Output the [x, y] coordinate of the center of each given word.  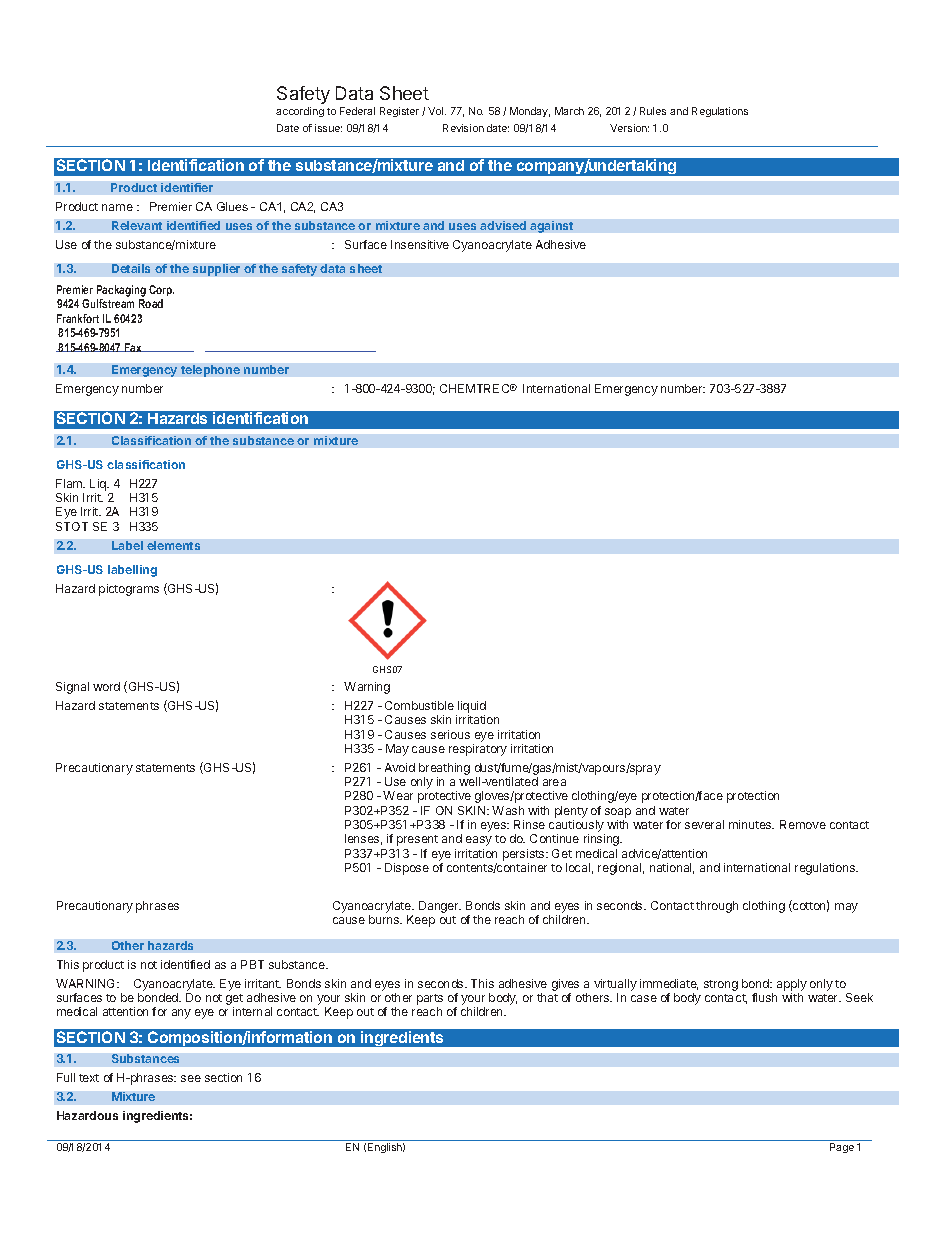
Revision [463, 128]
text [89, 1078]
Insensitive [420, 244]
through [717, 907]
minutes [751, 824]
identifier [187, 187]
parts [430, 1001]
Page [842, 1148]
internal [252, 1011]
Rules [653, 111]
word [106, 686]
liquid [471, 708]
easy [479, 841]
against [551, 227]
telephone [210, 371]
